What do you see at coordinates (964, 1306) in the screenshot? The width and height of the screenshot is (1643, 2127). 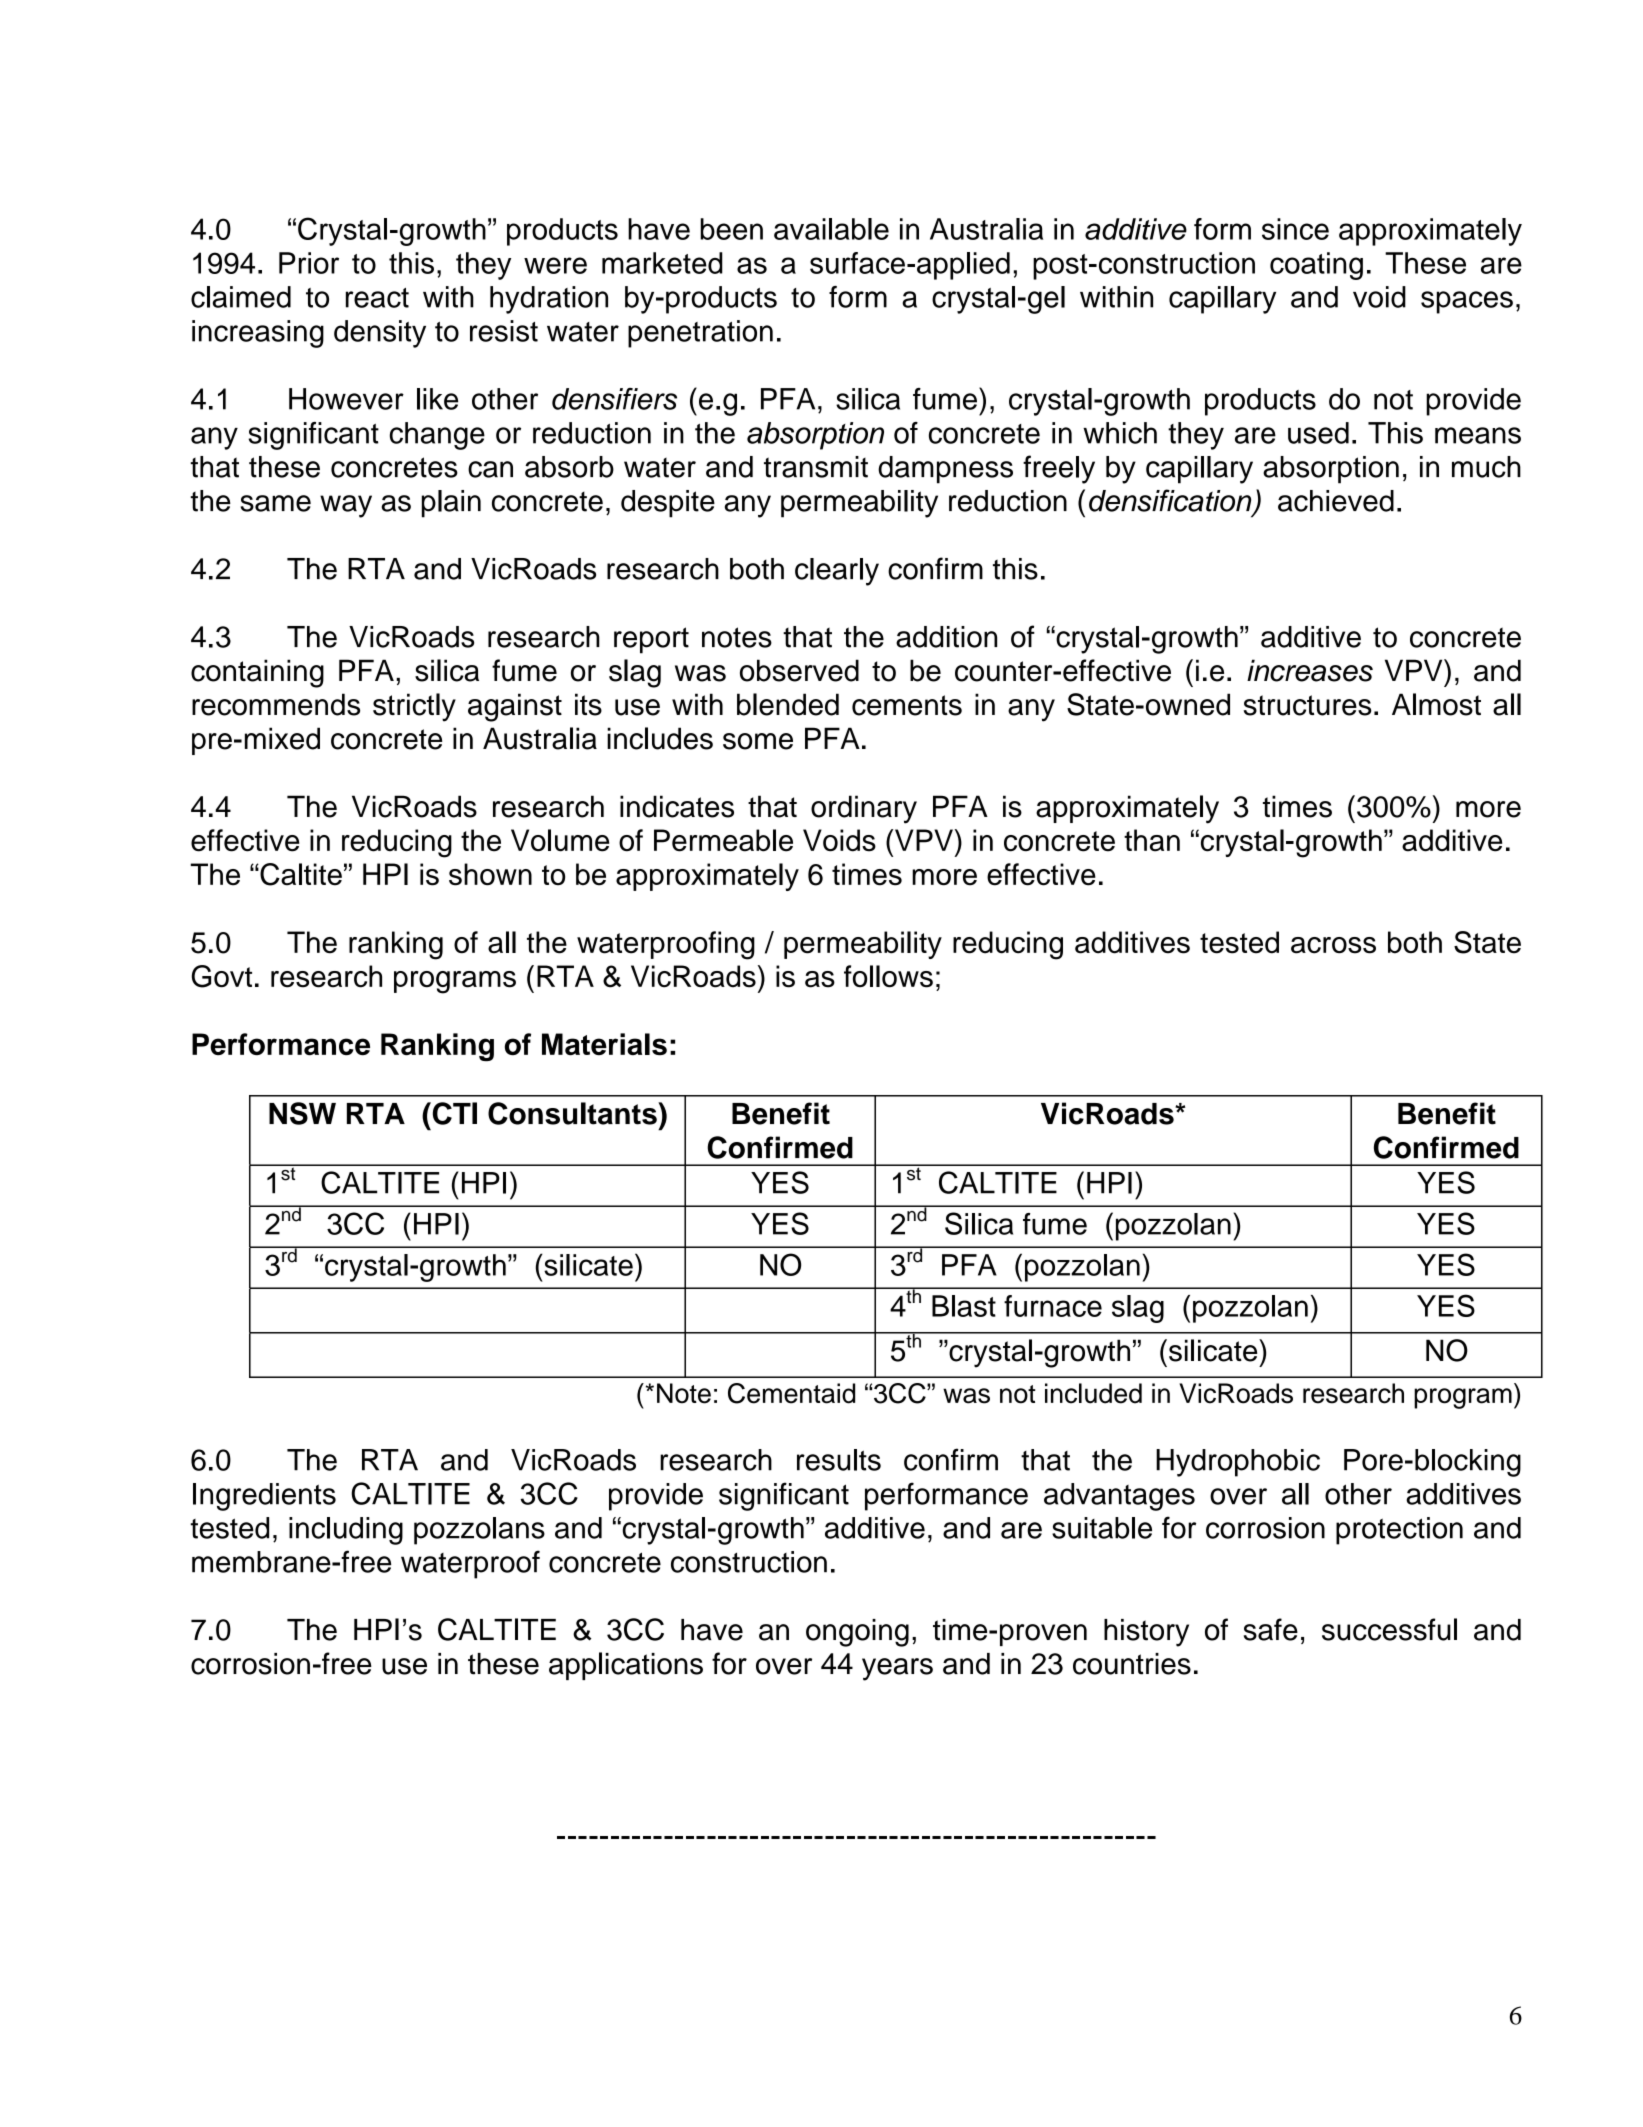 I see `Blast` at bounding box center [964, 1306].
